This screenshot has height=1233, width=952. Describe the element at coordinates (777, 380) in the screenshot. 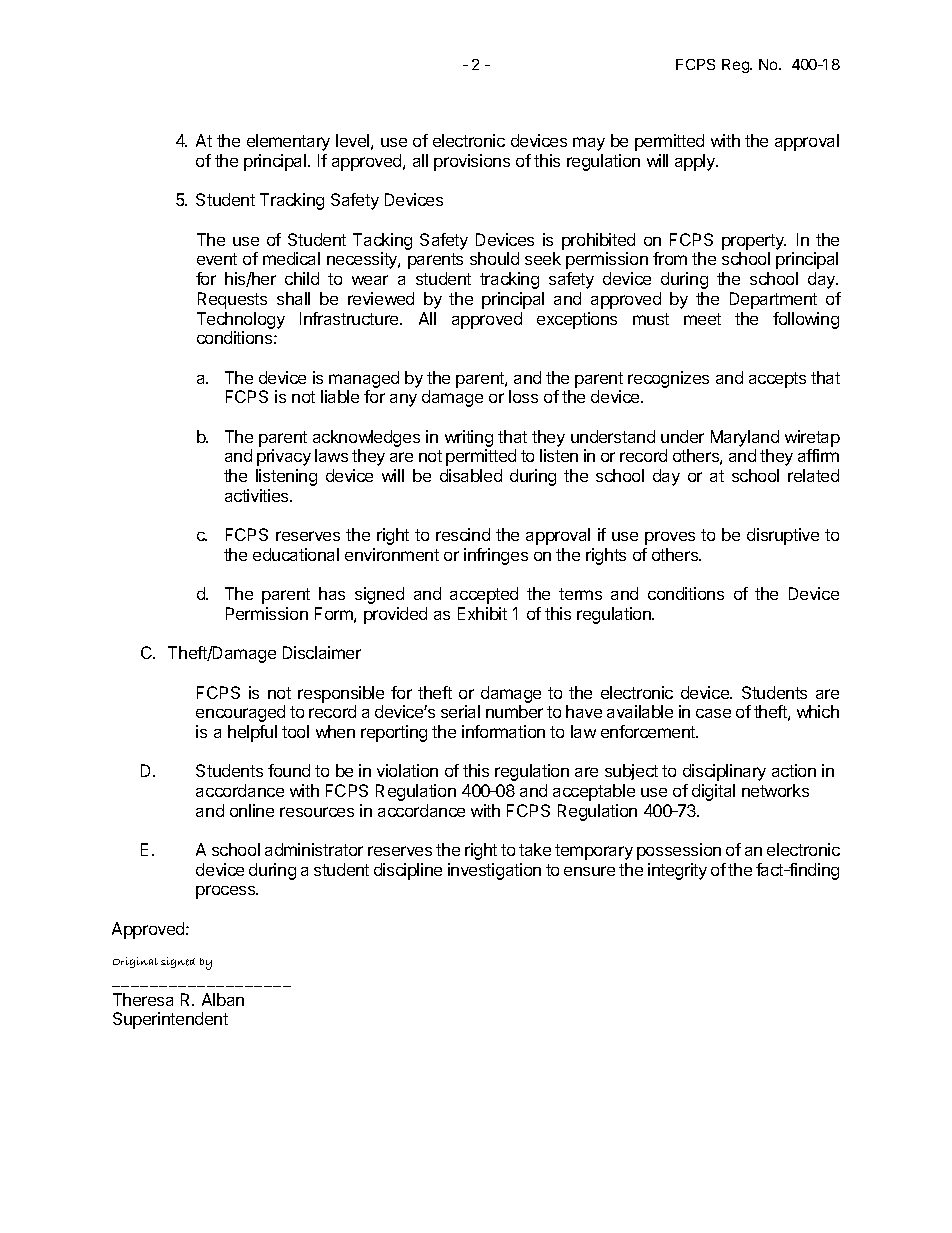

I see `accepts` at that location.
